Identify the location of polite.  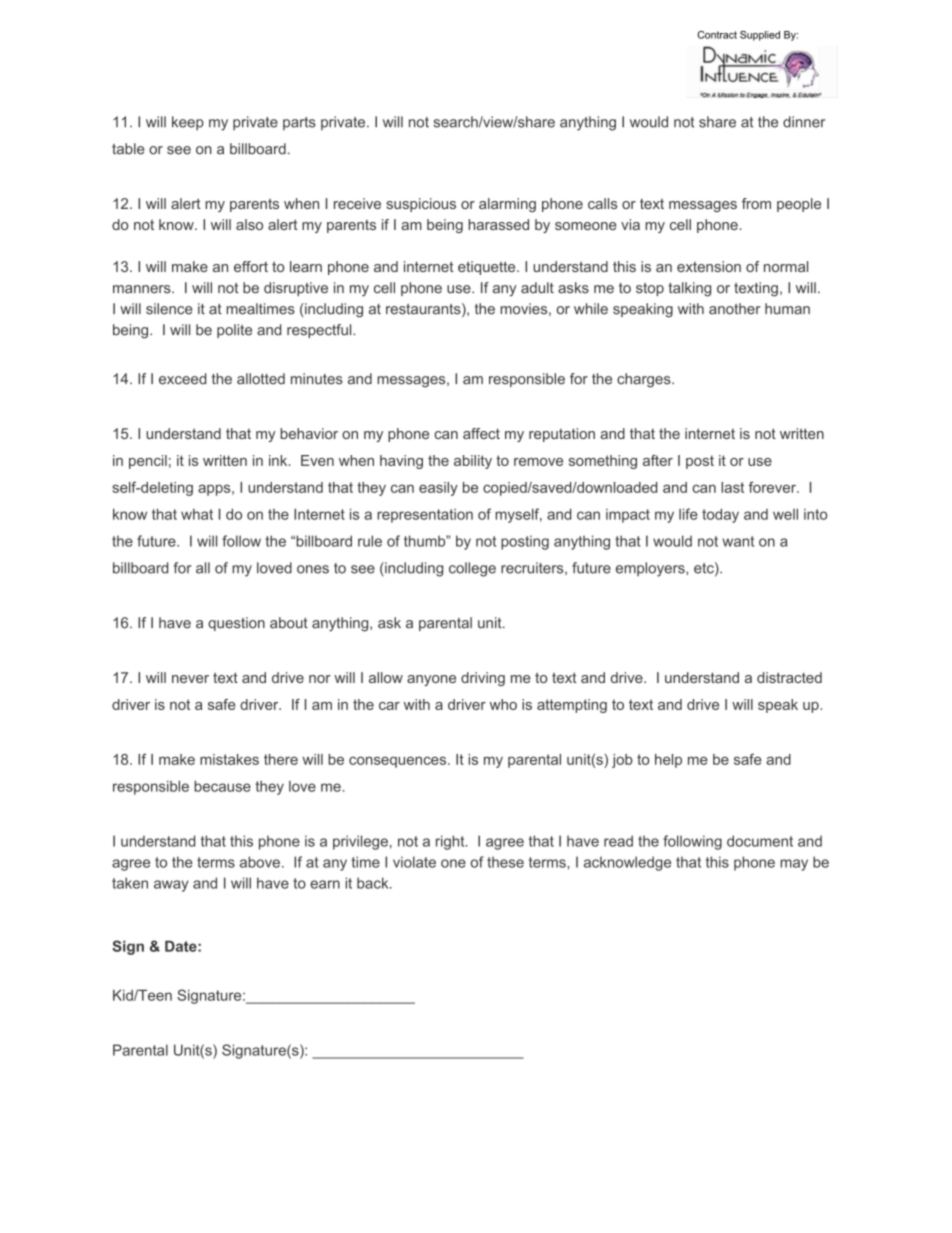
(234, 331).
